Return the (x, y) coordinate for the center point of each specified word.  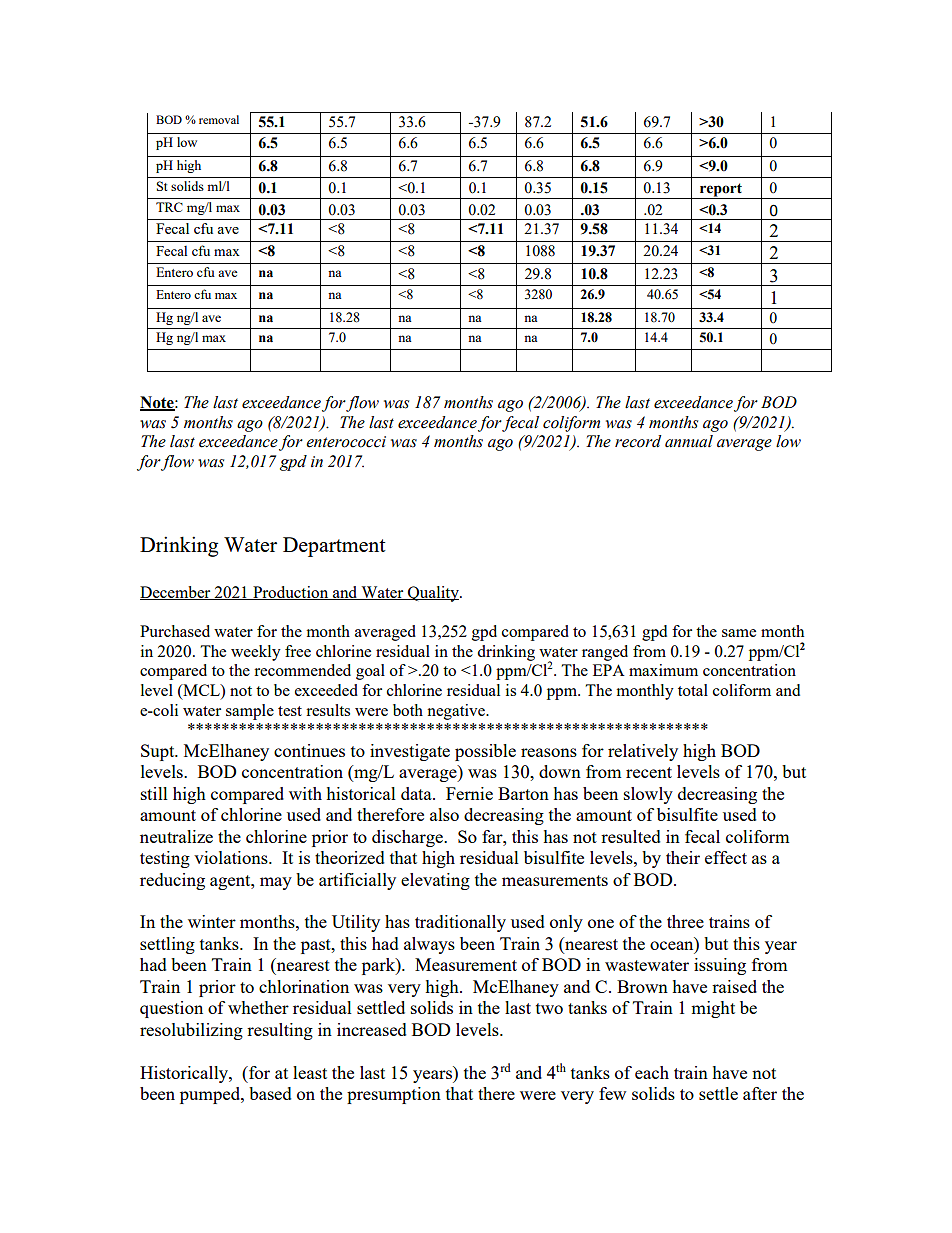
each (652, 1072)
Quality (433, 594)
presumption (394, 1095)
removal (219, 119)
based (270, 1093)
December (176, 593)
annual (689, 441)
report (721, 191)
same (739, 633)
